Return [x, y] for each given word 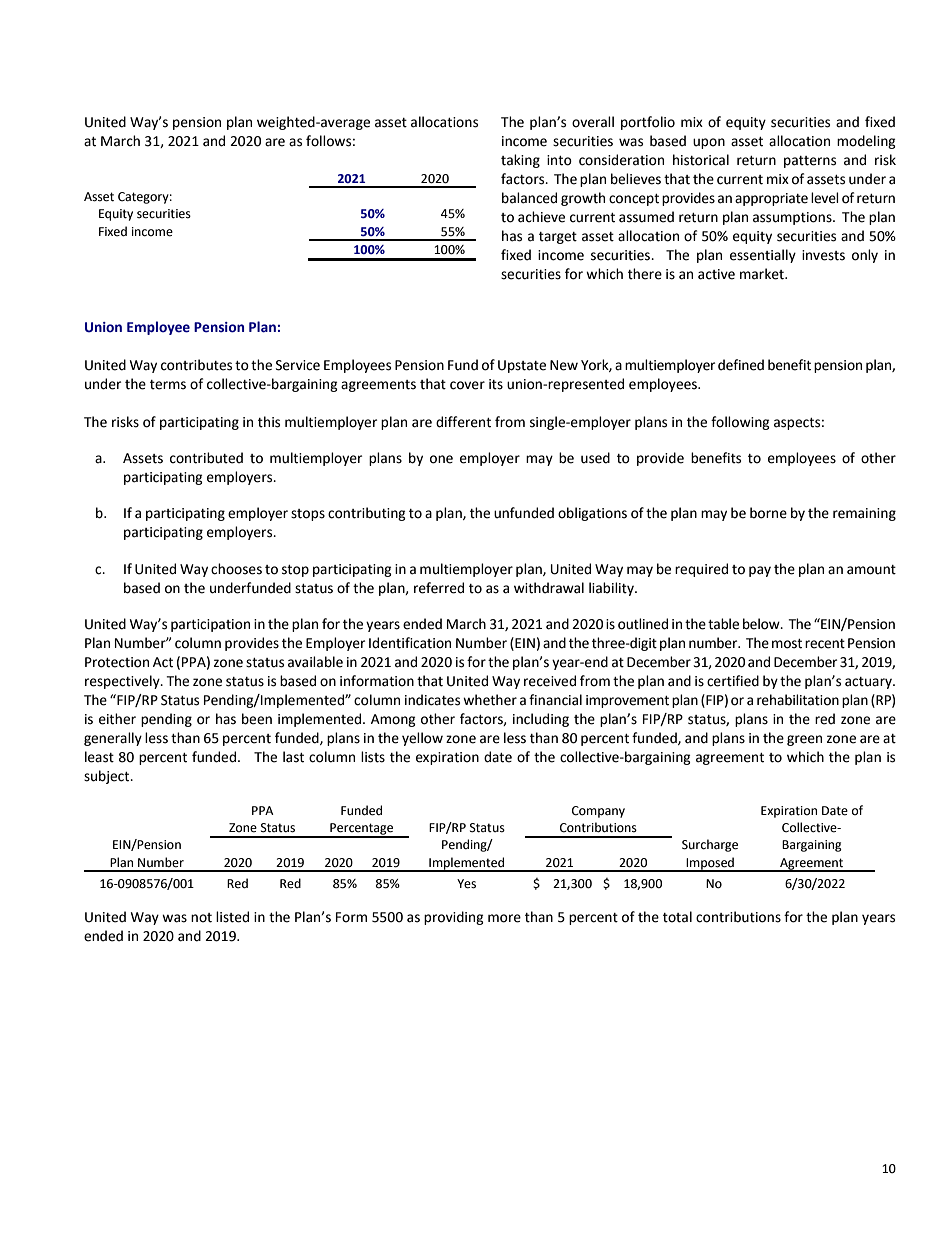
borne [768, 513]
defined [741, 365]
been [257, 719]
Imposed [710, 864]
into [559, 160]
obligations [592, 514]
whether [490, 700]
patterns [810, 162]
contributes [196, 365]
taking [520, 161]
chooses [236, 569]
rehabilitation [798, 700]
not [201, 918]
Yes [466, 884]
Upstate [522, 366]
